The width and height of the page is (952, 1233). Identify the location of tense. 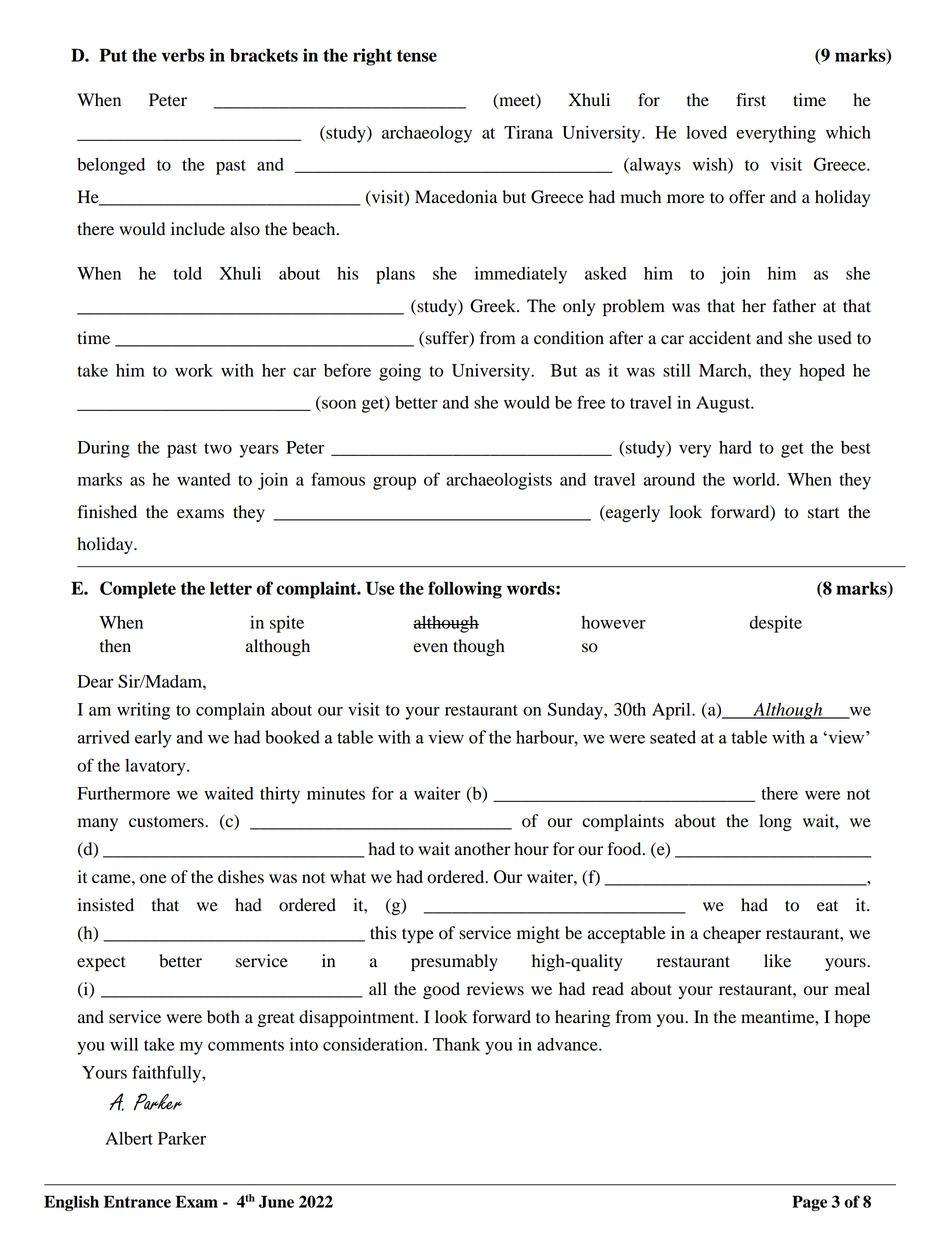
(417, 56).
